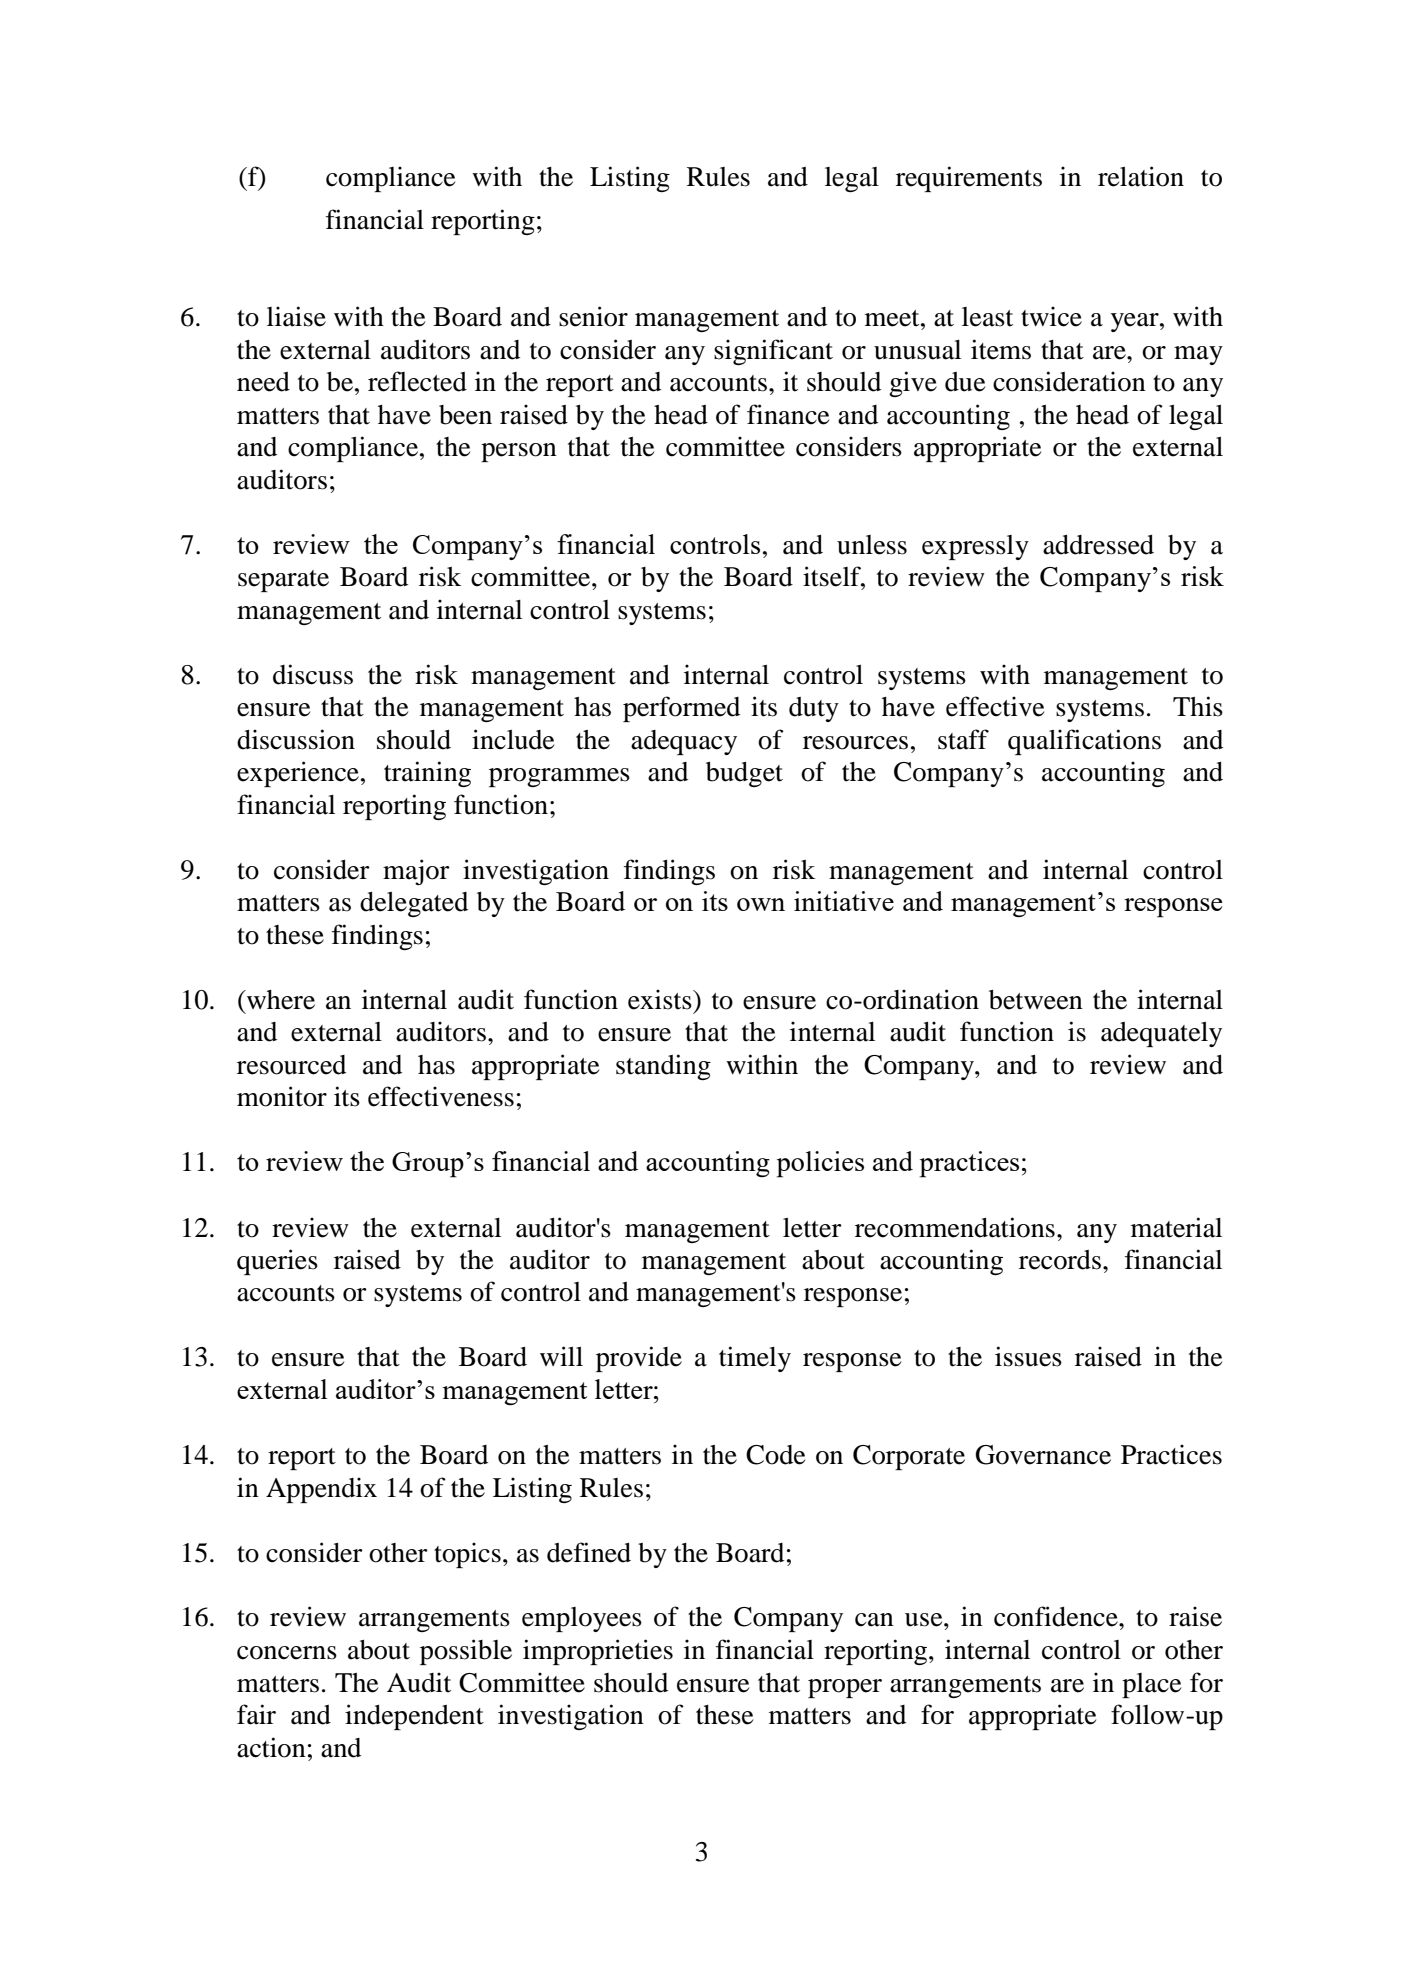 The width and height of the screenshot is (1404, 1985). I want to click on qualifications, so click(1084, 742).
